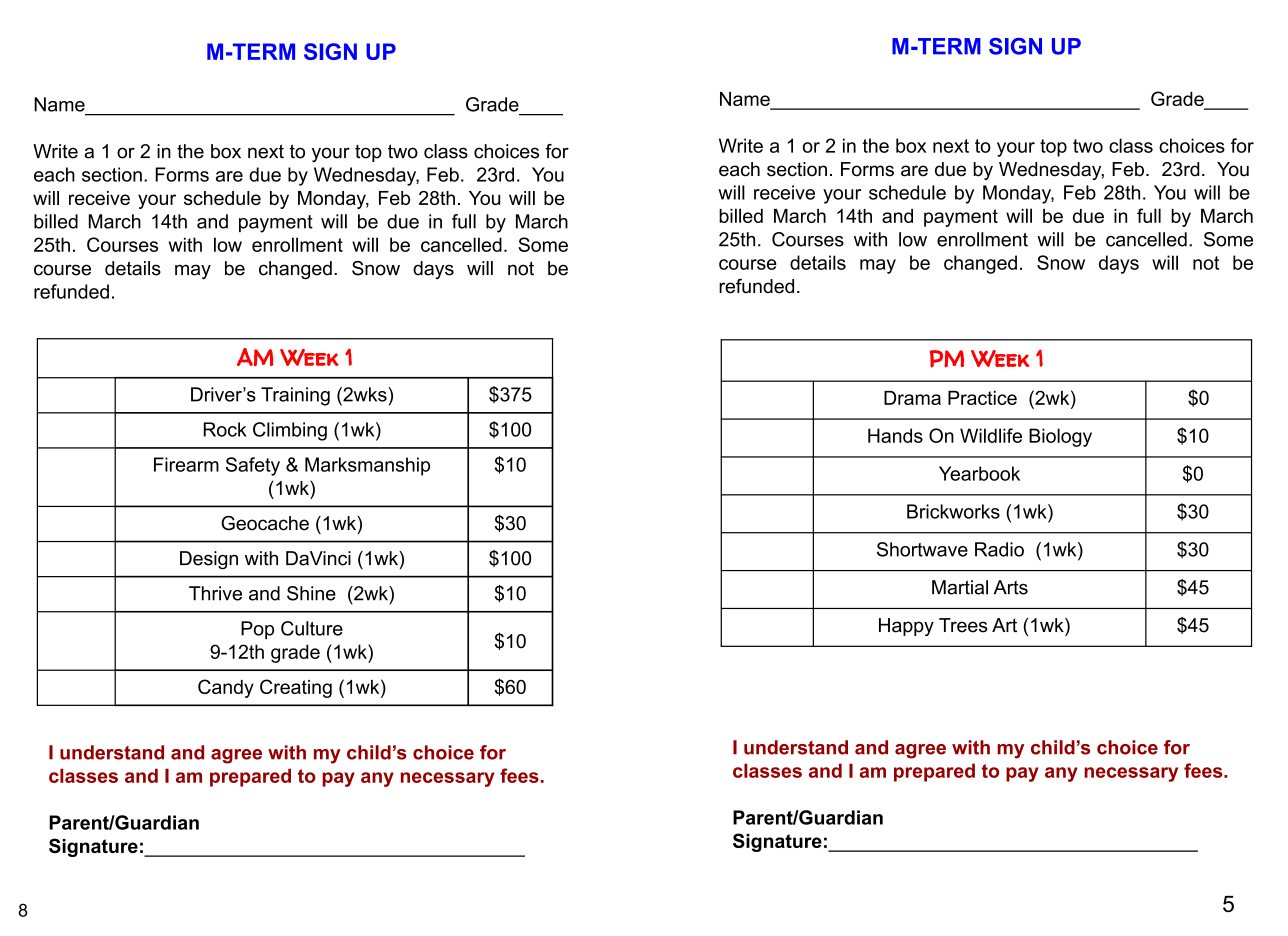 The height and width of the image is (936, 1288). What do you see at coordinates (311, 593) in the image?
I see `Shine` at bounding box center [311, 593].
